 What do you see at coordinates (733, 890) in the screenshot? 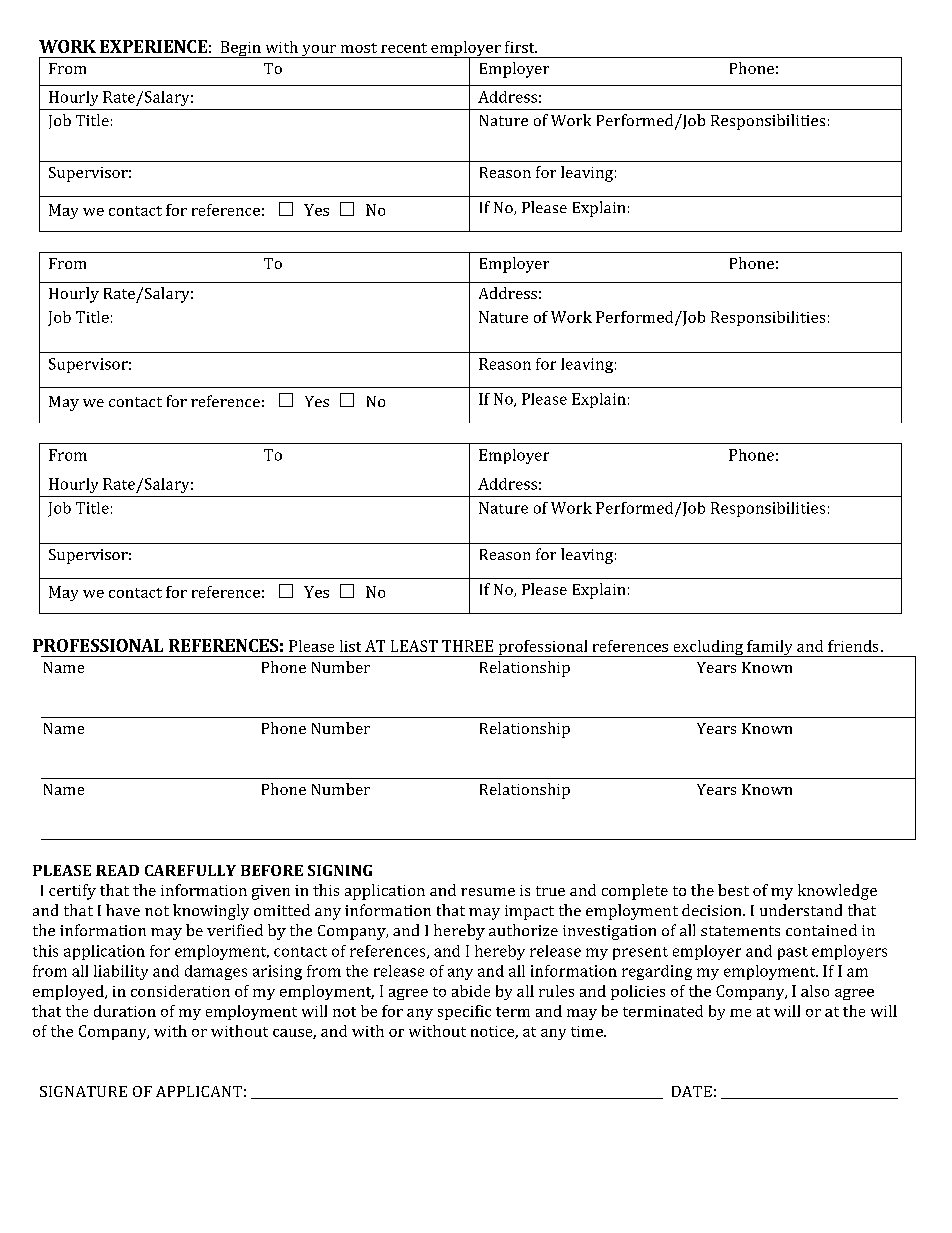
I see `best` at bounding box center [733, 890].
